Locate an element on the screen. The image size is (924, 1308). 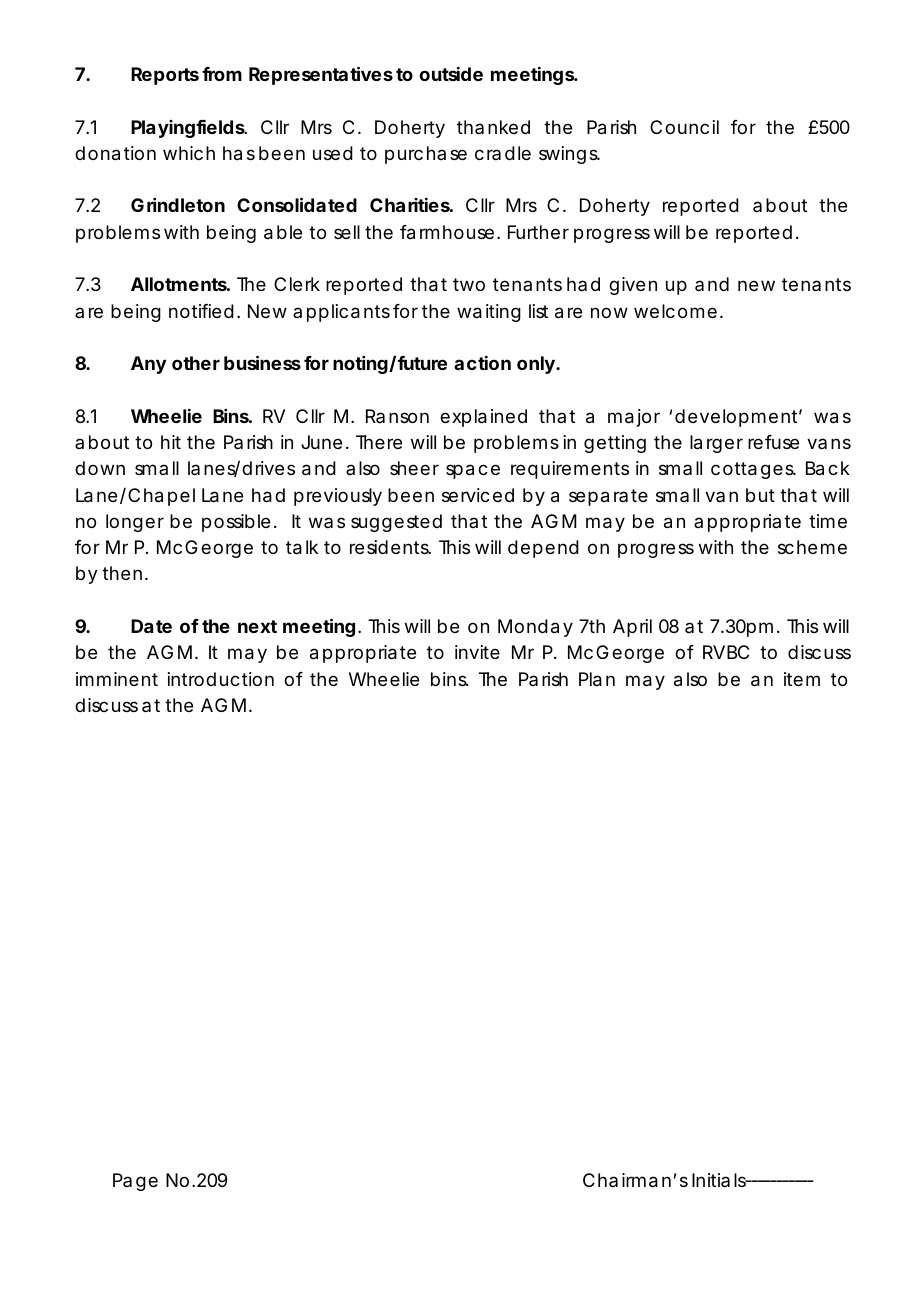
Reports is located at coordinates (165, 76).
